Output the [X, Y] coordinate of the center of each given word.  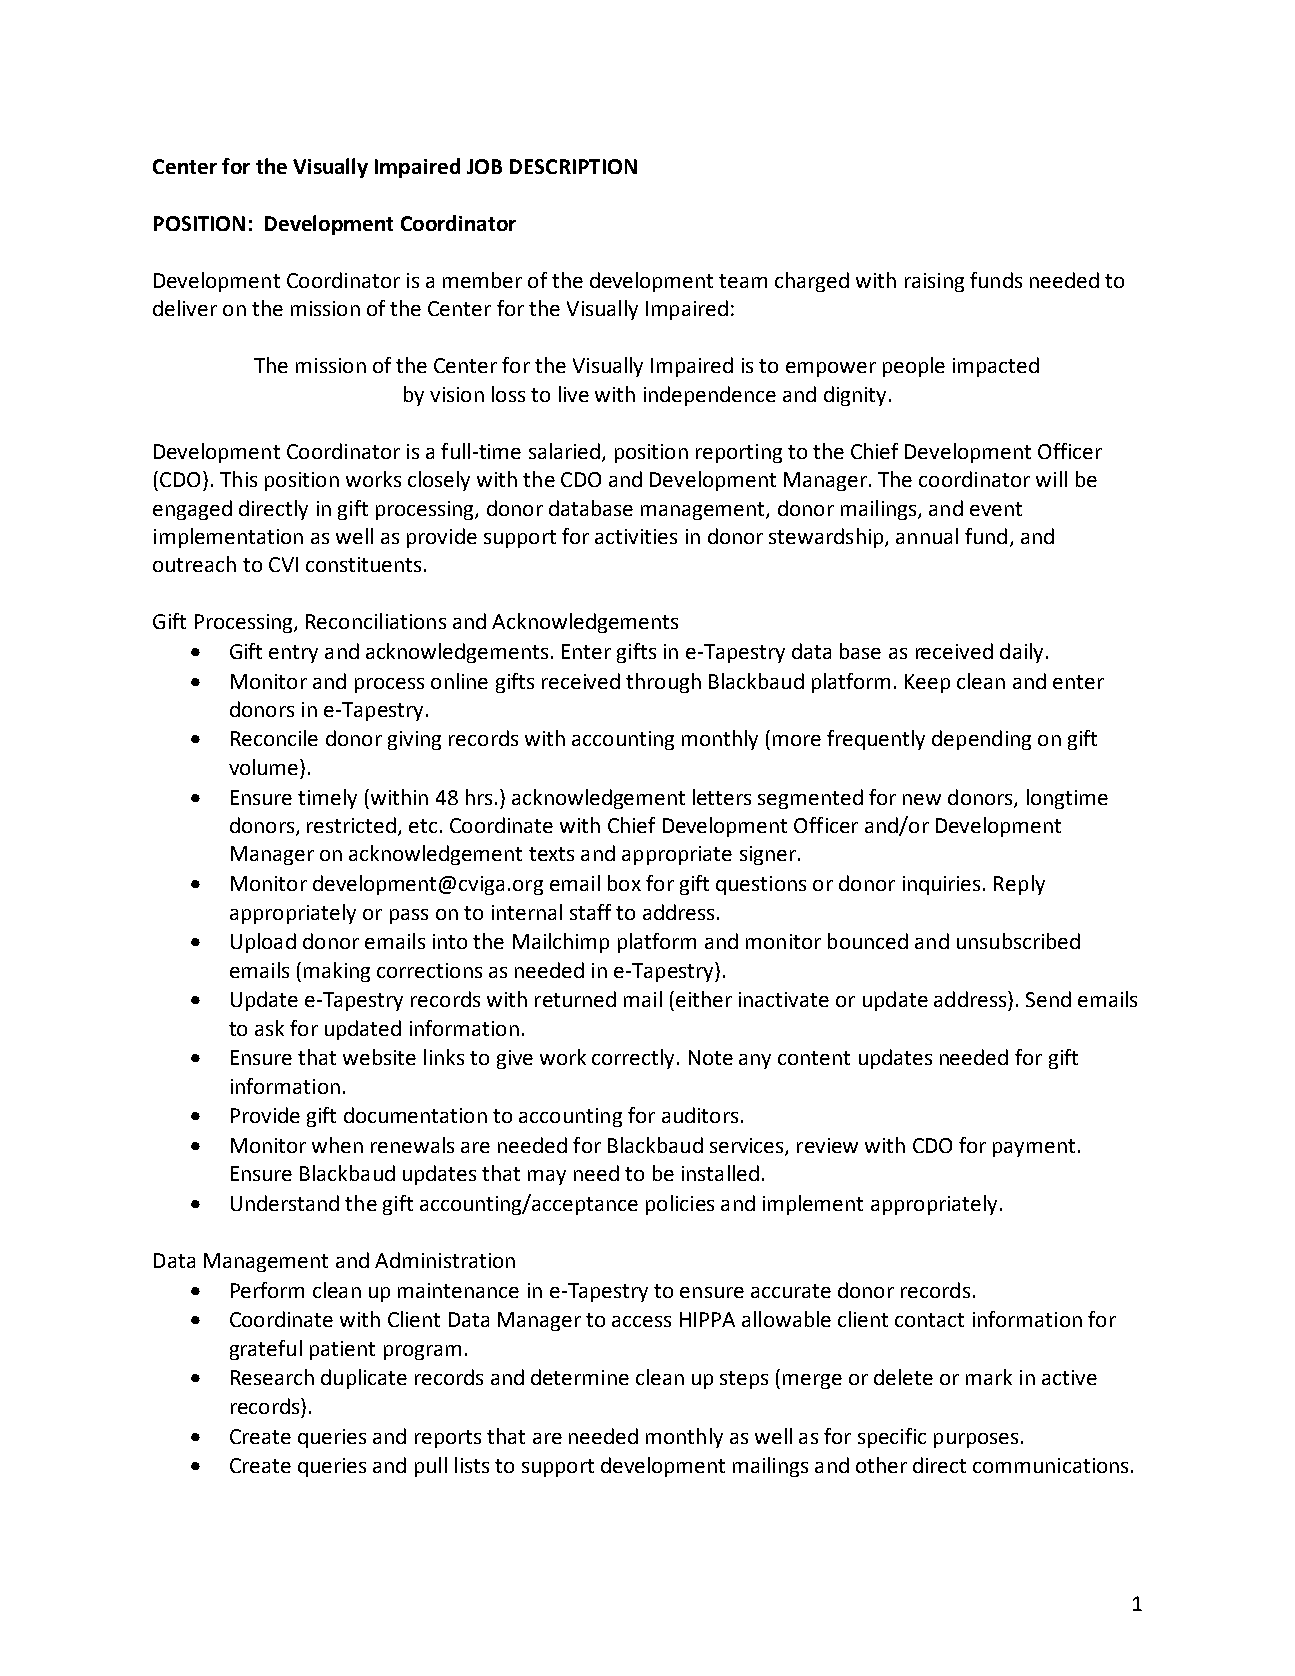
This [238, 479]
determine [580, 1377]
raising [934, 282]
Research [272, 1377]
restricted [351, 825]
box [624, 883]
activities [636, 536]
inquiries [943, 885]
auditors [700, 1115]
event [996, 509]
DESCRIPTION [573, 166]
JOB [484, 166]
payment [1034, 1148]
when [337, 1145]
